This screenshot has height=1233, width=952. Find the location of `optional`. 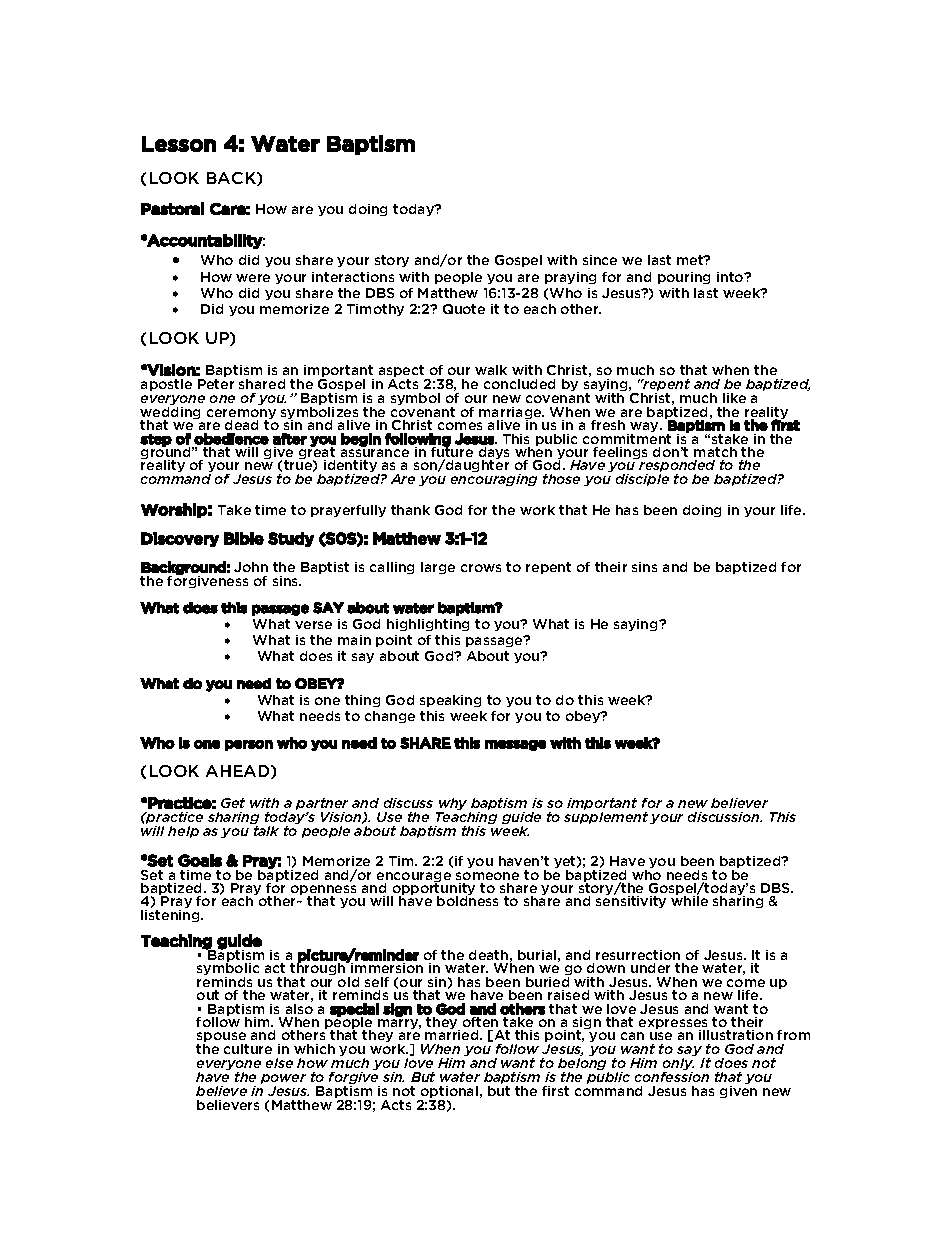

optional is located at coordinates (448, 1093).
